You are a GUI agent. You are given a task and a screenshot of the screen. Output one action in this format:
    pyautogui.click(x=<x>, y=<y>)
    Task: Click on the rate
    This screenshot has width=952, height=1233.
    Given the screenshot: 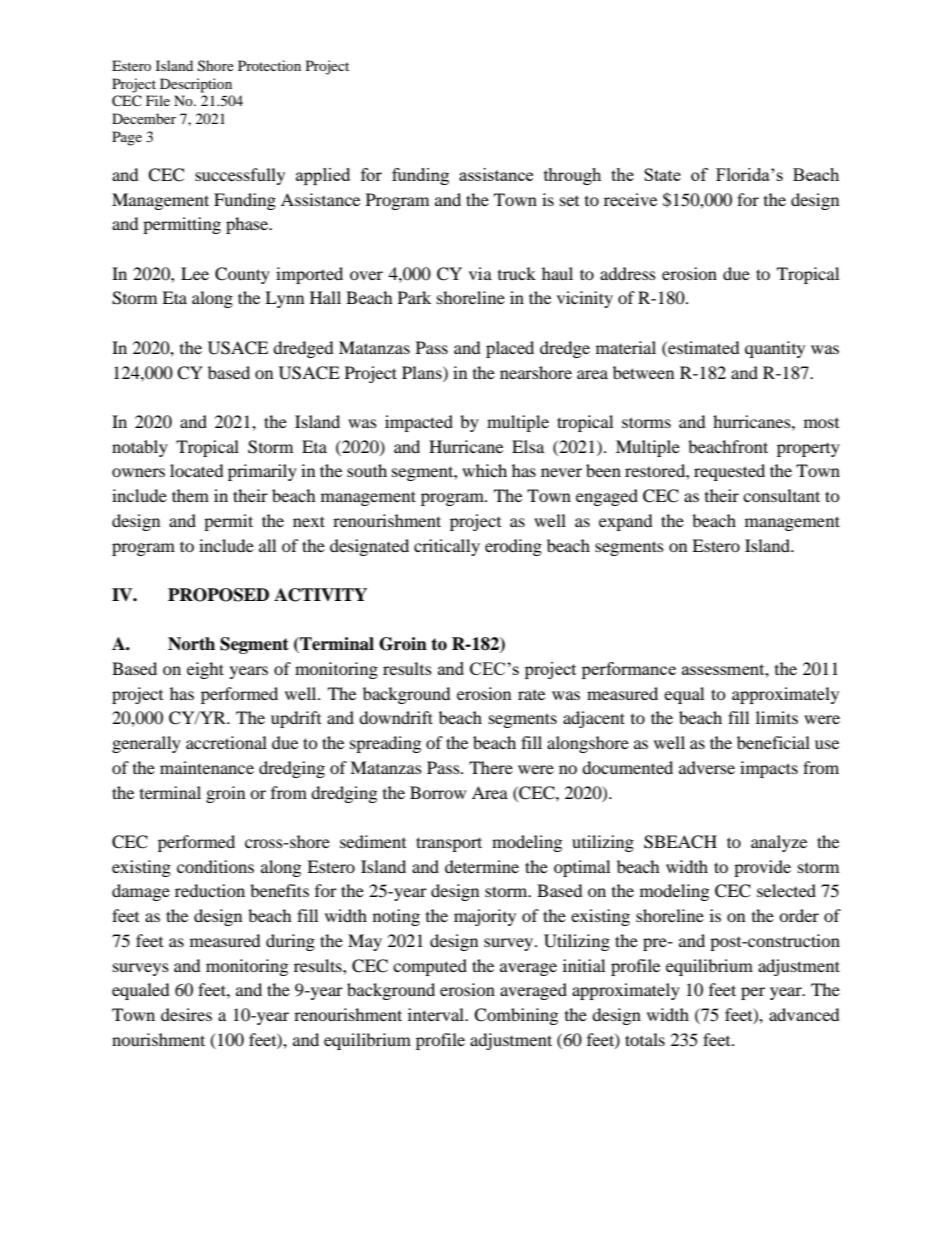 What is the action you would take?
    pyautogui.click(x=531, y=695)
